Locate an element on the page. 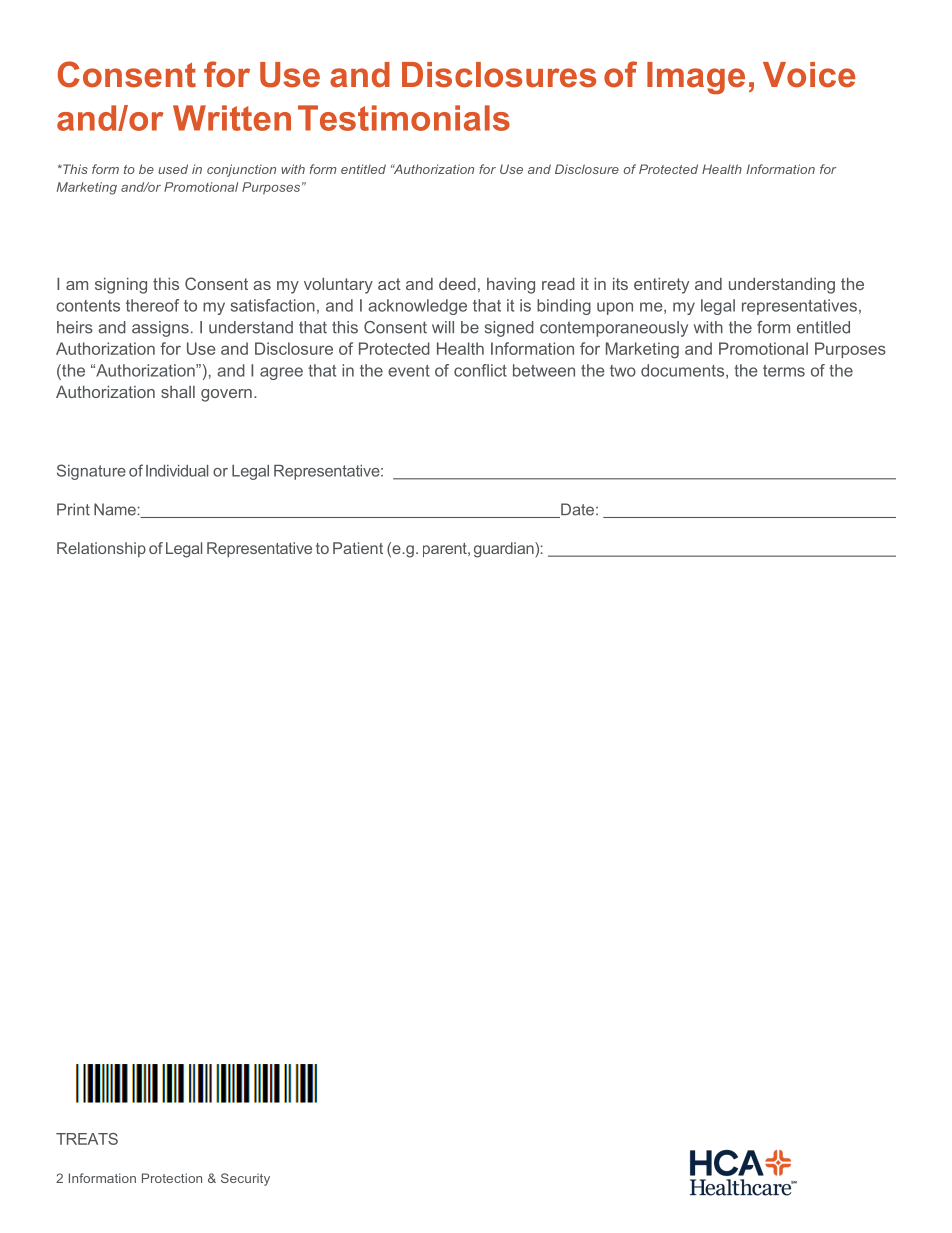  event is located at coordinates (409, 371).
